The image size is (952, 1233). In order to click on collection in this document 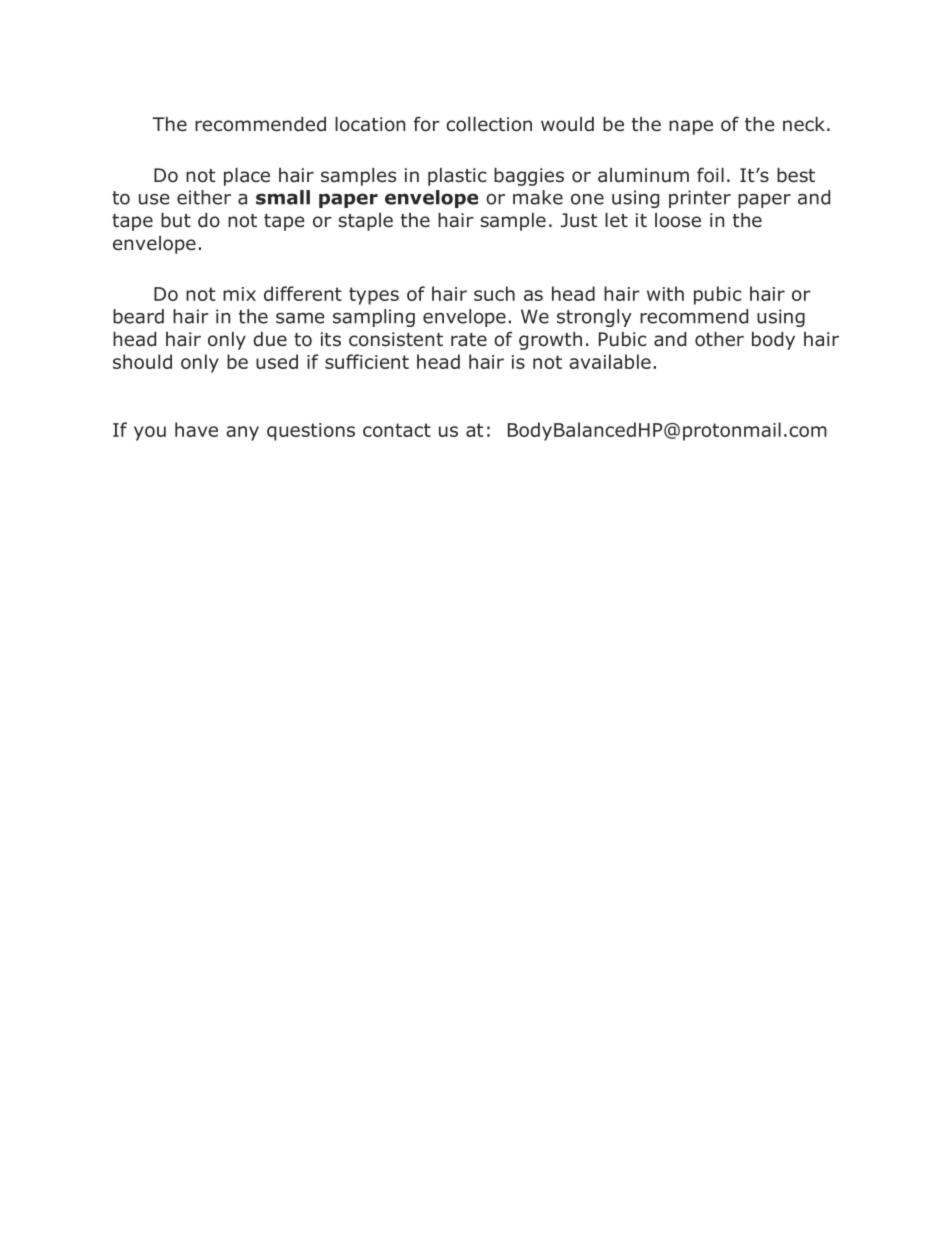, I will do `click(489, 124)`.
